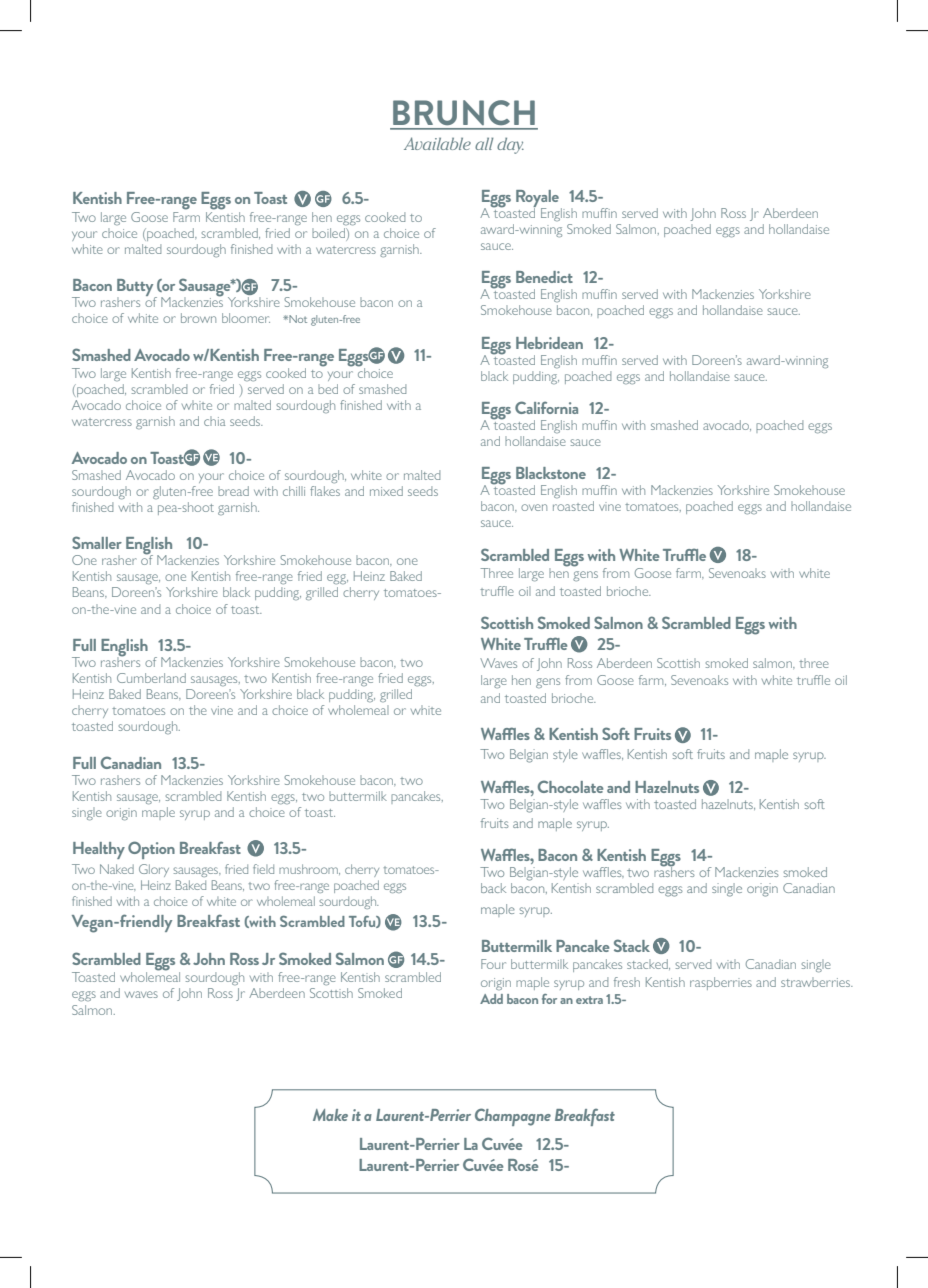 The height and width of the screenshot is (1288, 928). What do you see at coordinates (437, 143) in the screenshot?
I see `Available` at bounding box center [437, 143].
